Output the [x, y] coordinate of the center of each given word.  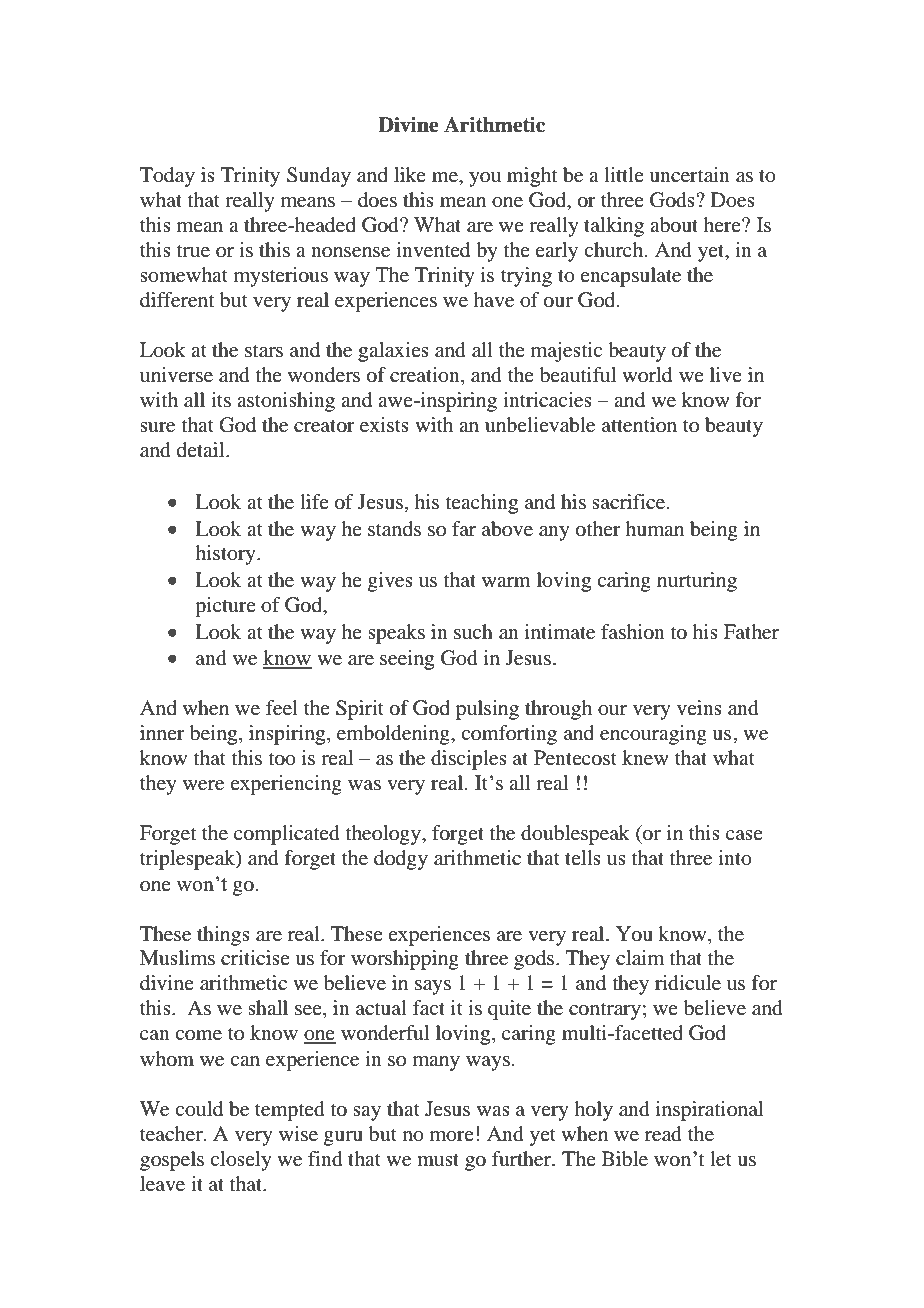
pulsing [487, 710]
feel [282, 708]
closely [241, 1161]
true [193, 251]
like [410, 174]
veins [699, 707]
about [674, 225]
